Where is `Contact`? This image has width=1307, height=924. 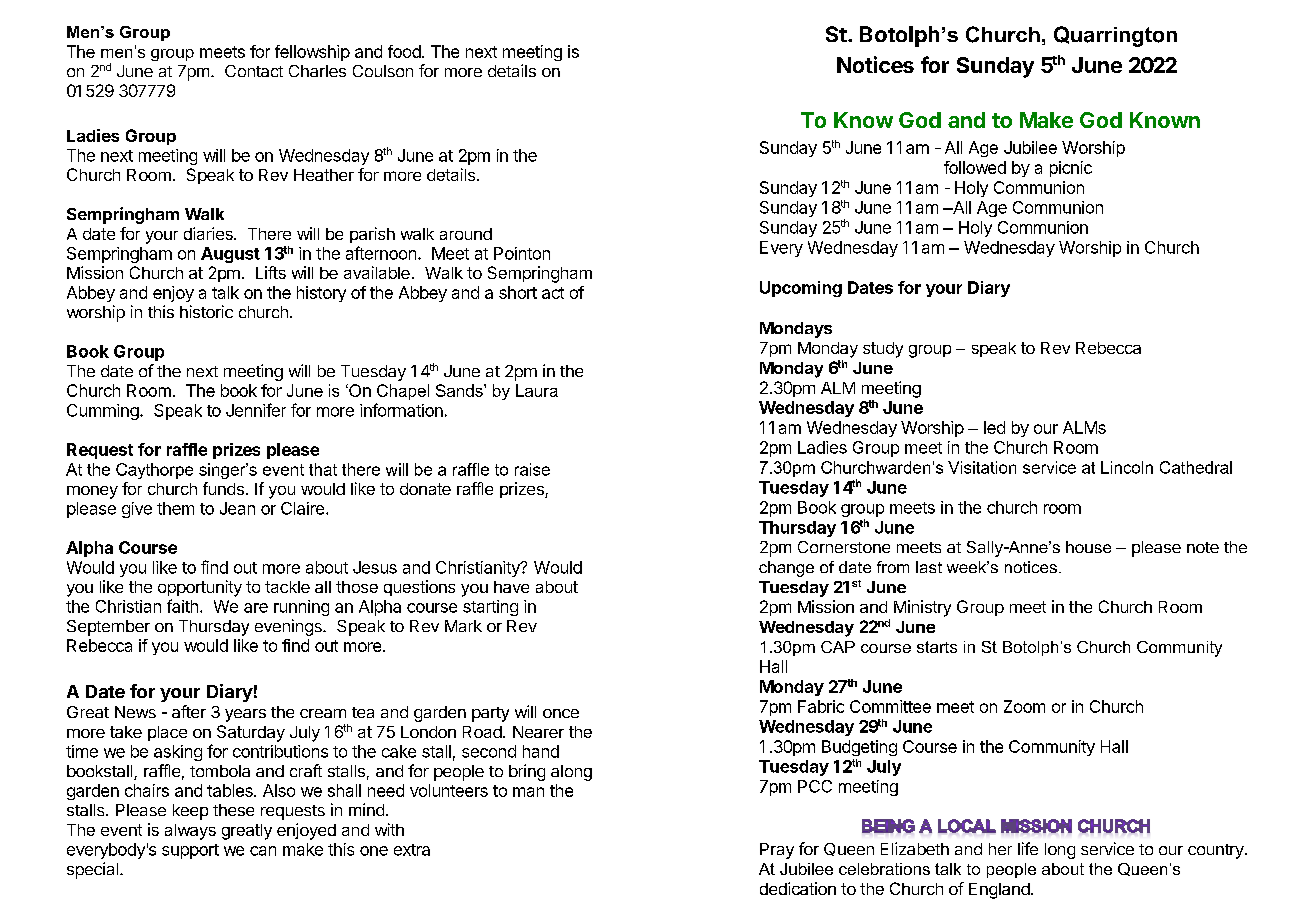 Contact is located at coordinates (254, 71).
